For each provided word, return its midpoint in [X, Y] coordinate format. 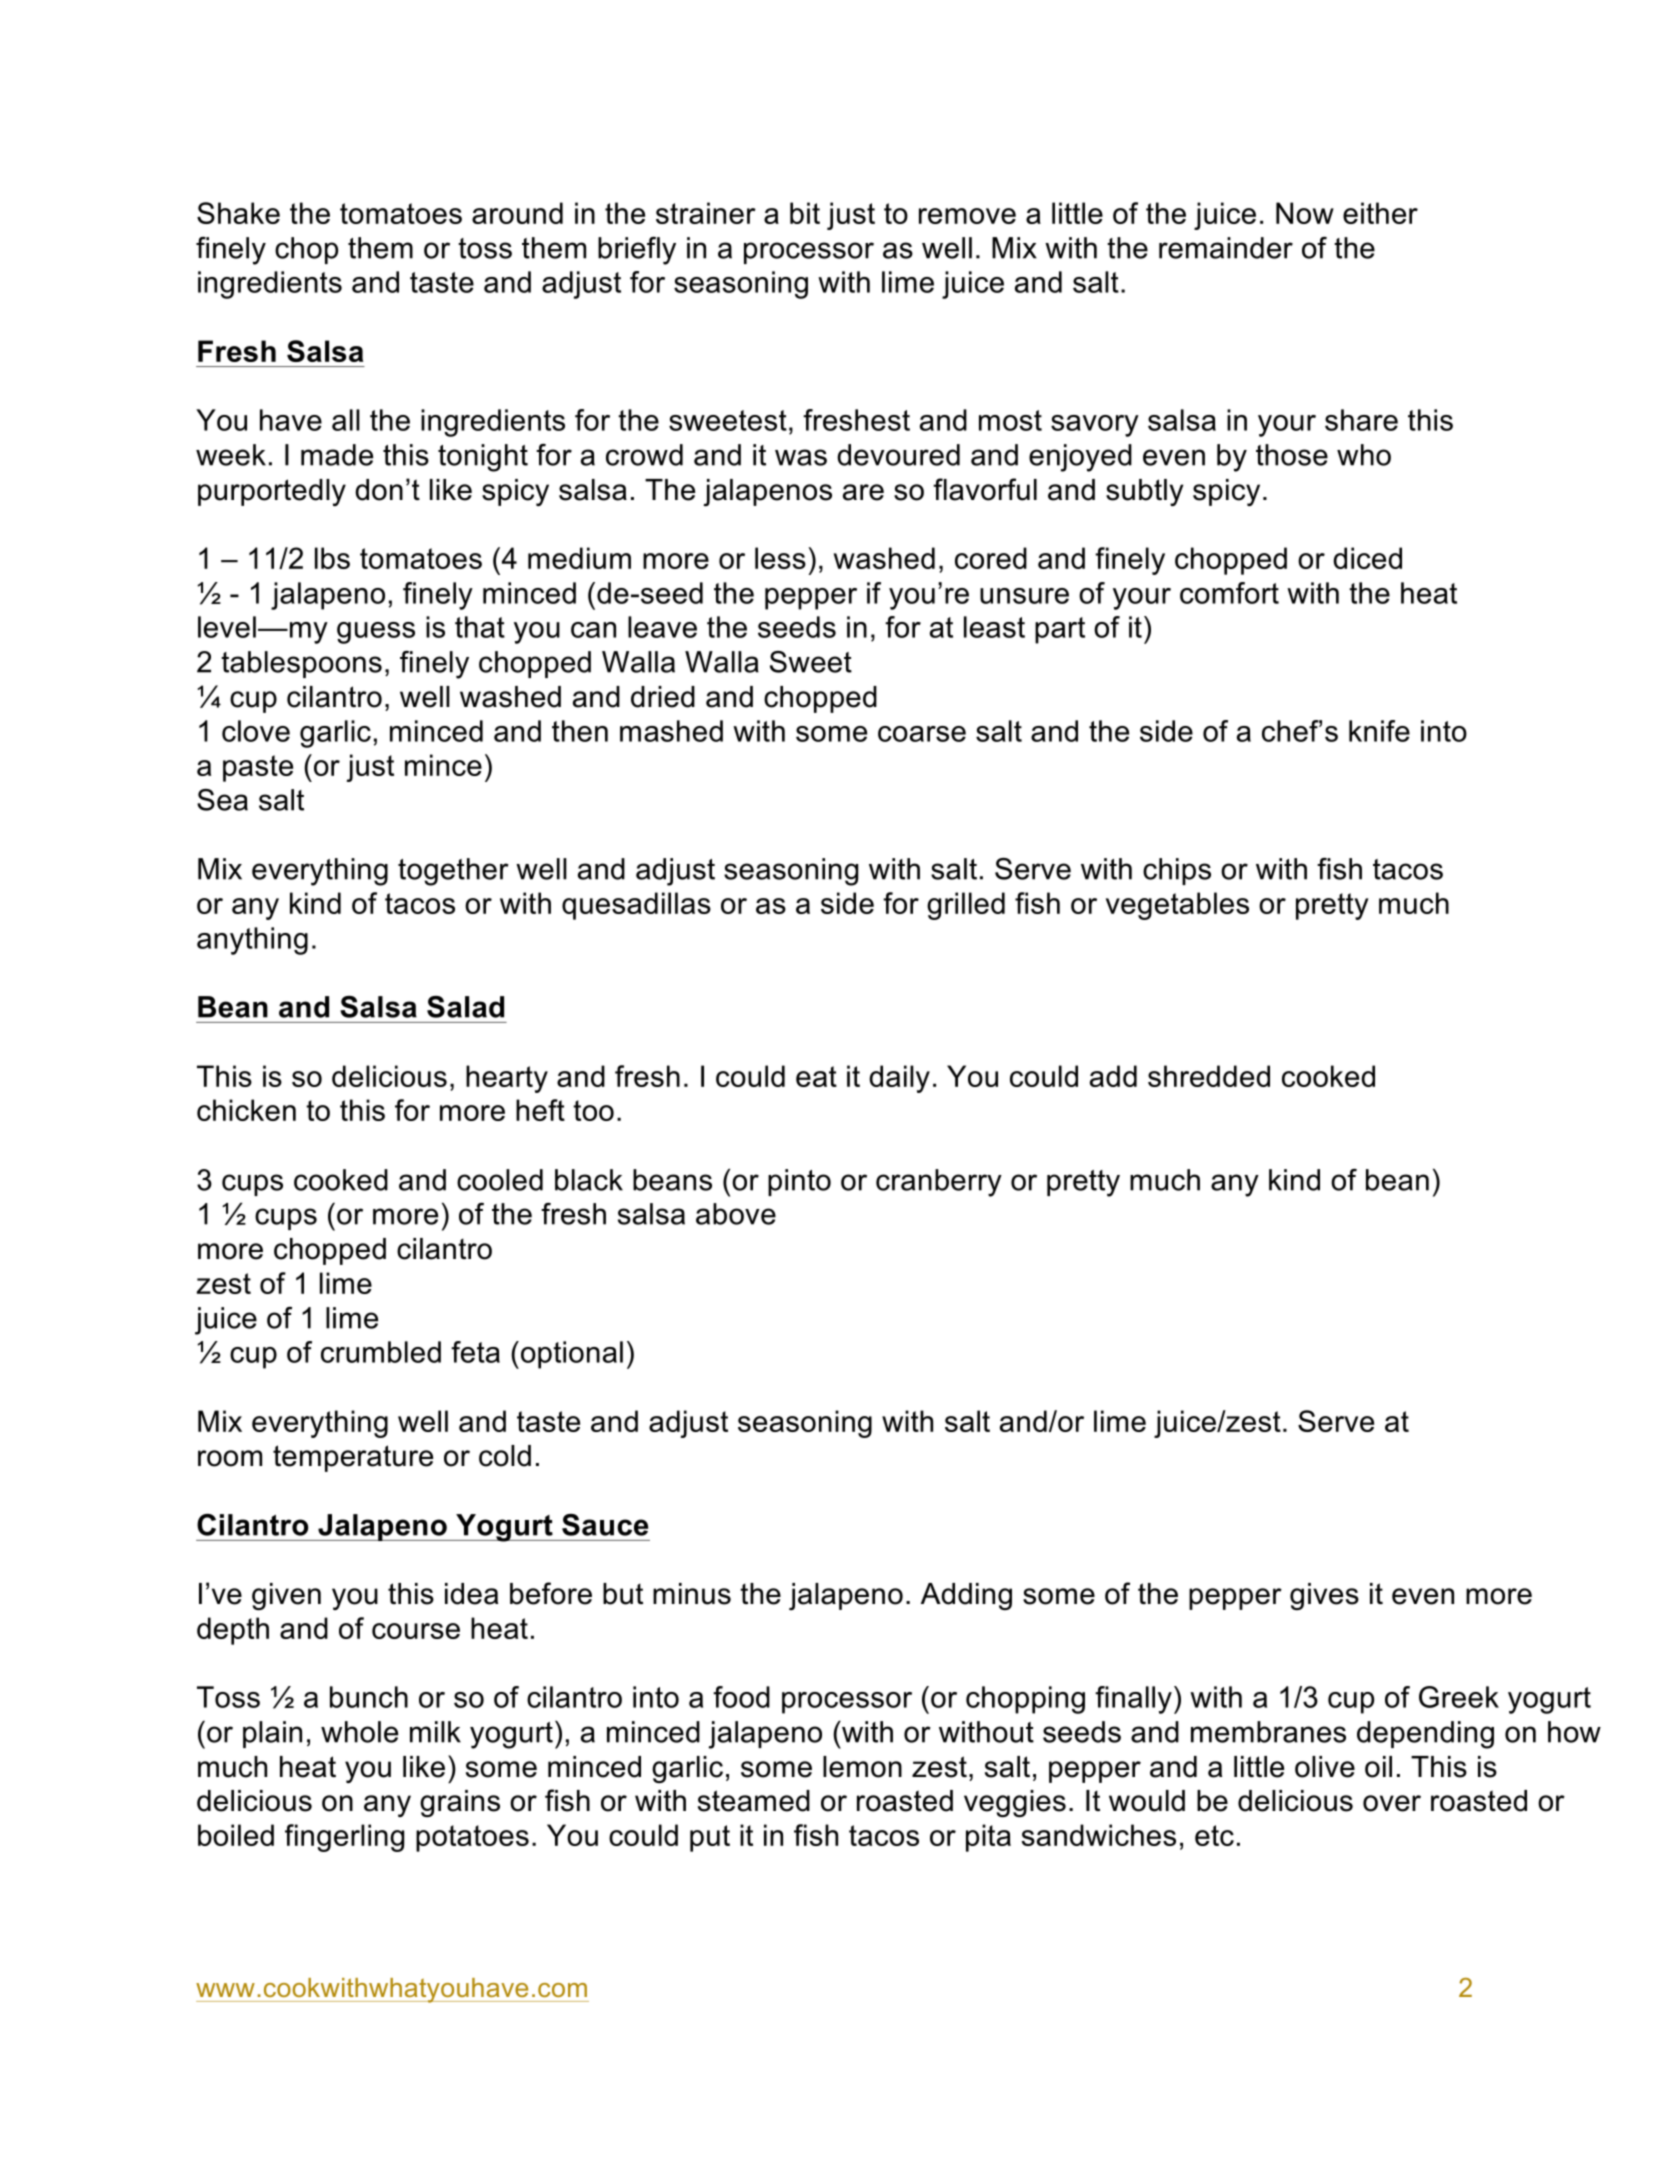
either [1380, 213]
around [517, 213]
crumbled [381, 1352]
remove [967, 216]
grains [460, 1803]
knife [1379, 731]
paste [258, 768]
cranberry [939, 1183]
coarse [922, 734]
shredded [1209, 1076]
